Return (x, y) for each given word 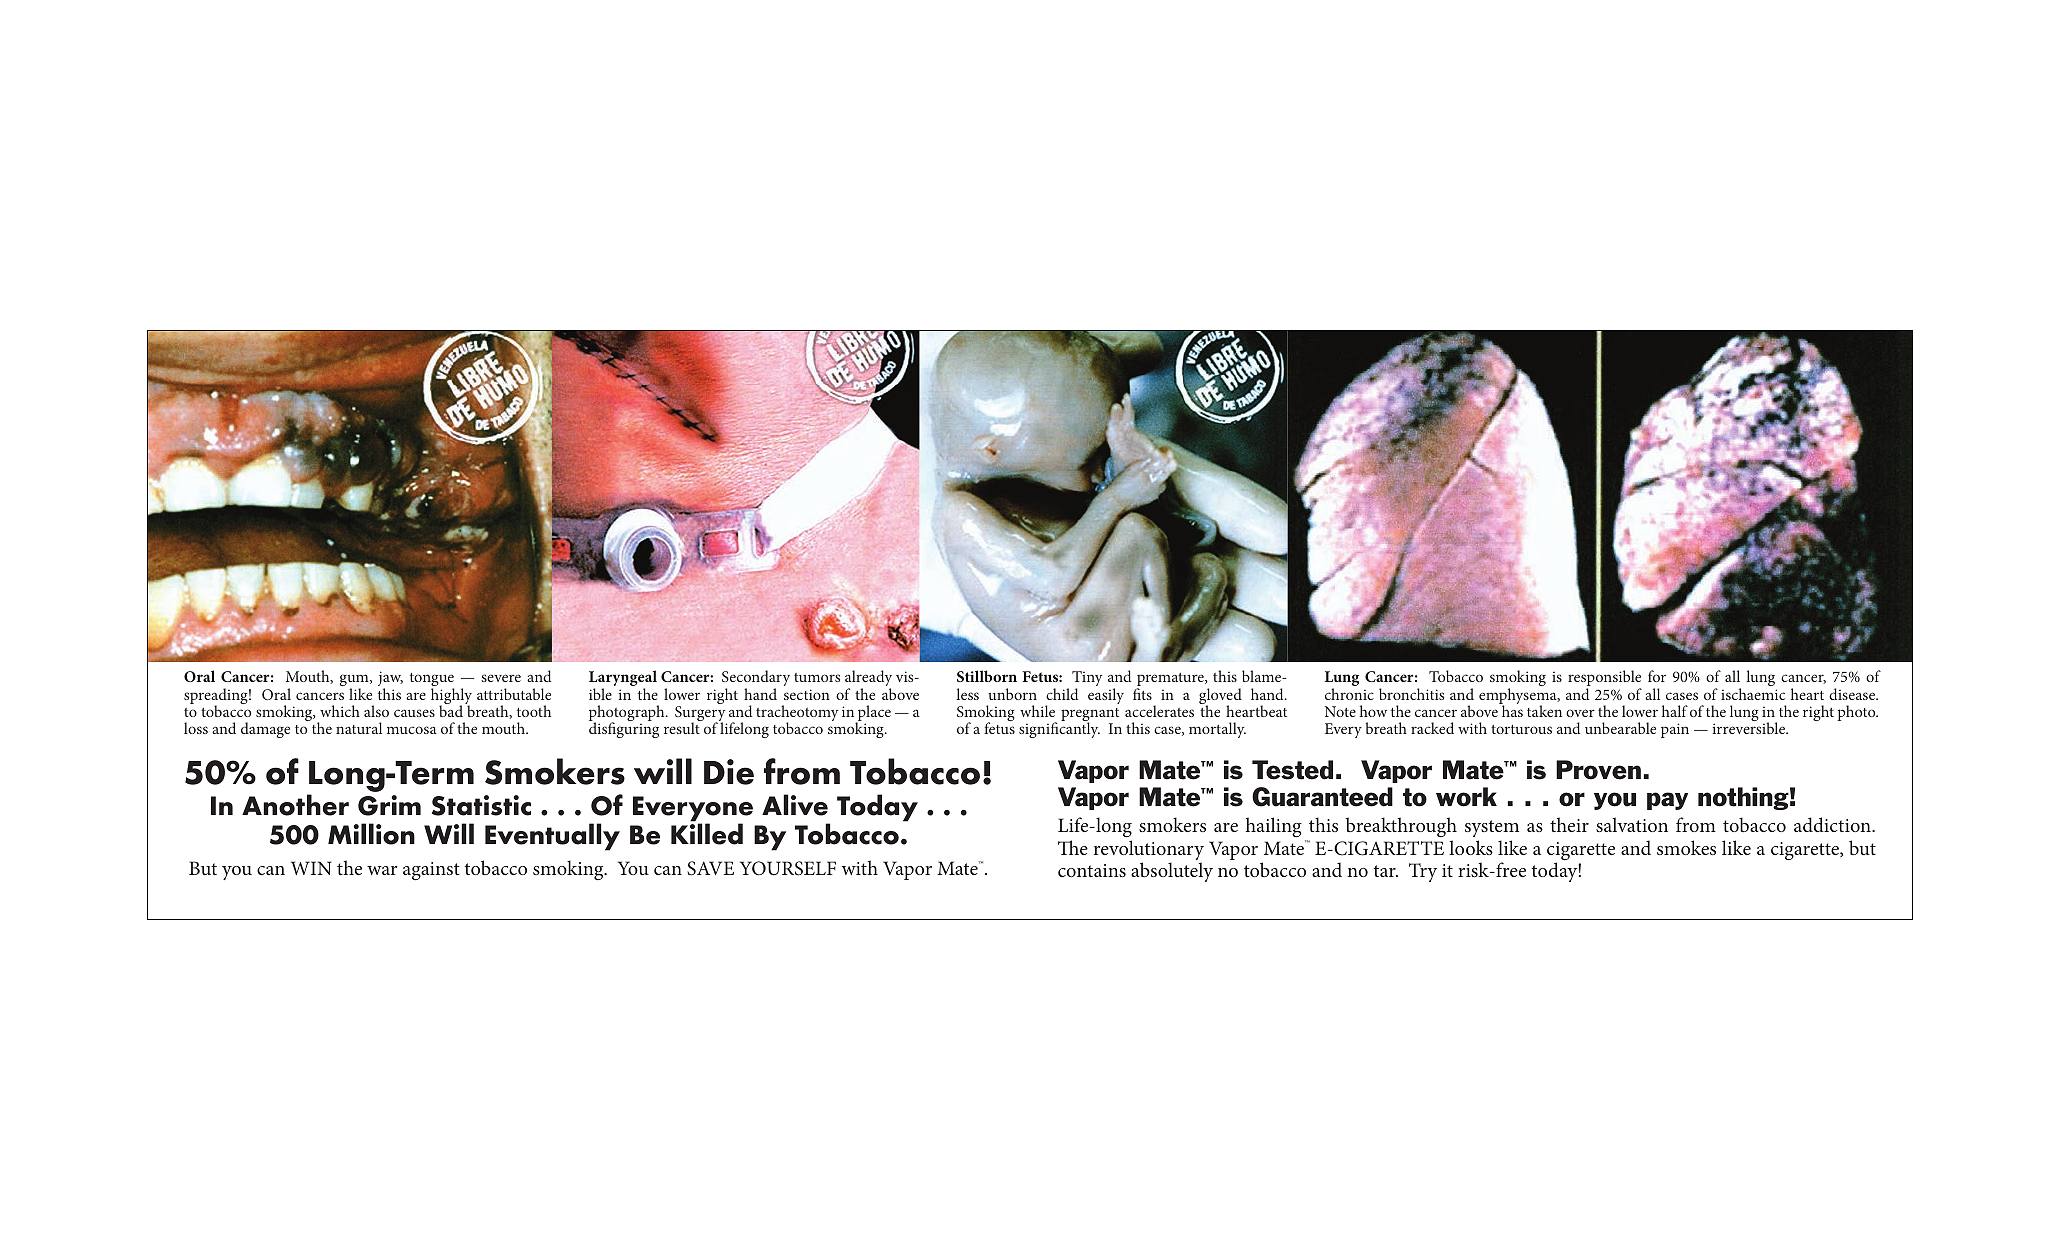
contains (1092, 870)
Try (1423, 872)
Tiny (1087, 680)
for (1657, 676)
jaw (390, 680)
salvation (1632, 824)
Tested (1292, 770)
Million (371, 834)
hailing (1274, 827)
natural (359, 728)
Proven (1598, 770)
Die (729, 772)
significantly (1059, 730)
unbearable (1620, 728)
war (382, 870)
